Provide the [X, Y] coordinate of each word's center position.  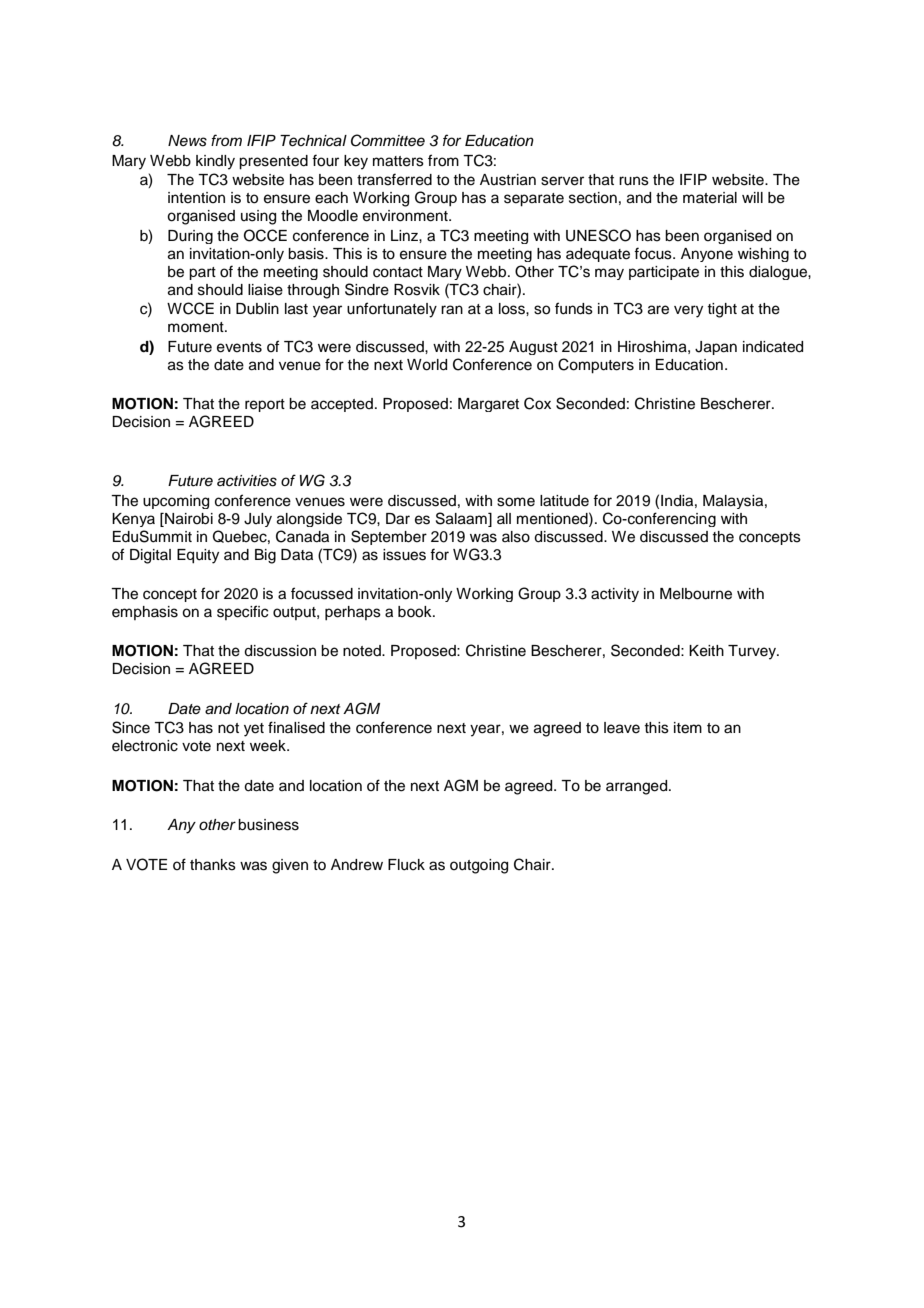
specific [242, 612]
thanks [213, 865]
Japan [716, 348]
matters [398, 161]
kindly [215, 162]
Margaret [488, 405]
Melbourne [696, 594]
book [416, 612]
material [710, 198]
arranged [638, 787]
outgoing [479, 866]
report [265, 405]
